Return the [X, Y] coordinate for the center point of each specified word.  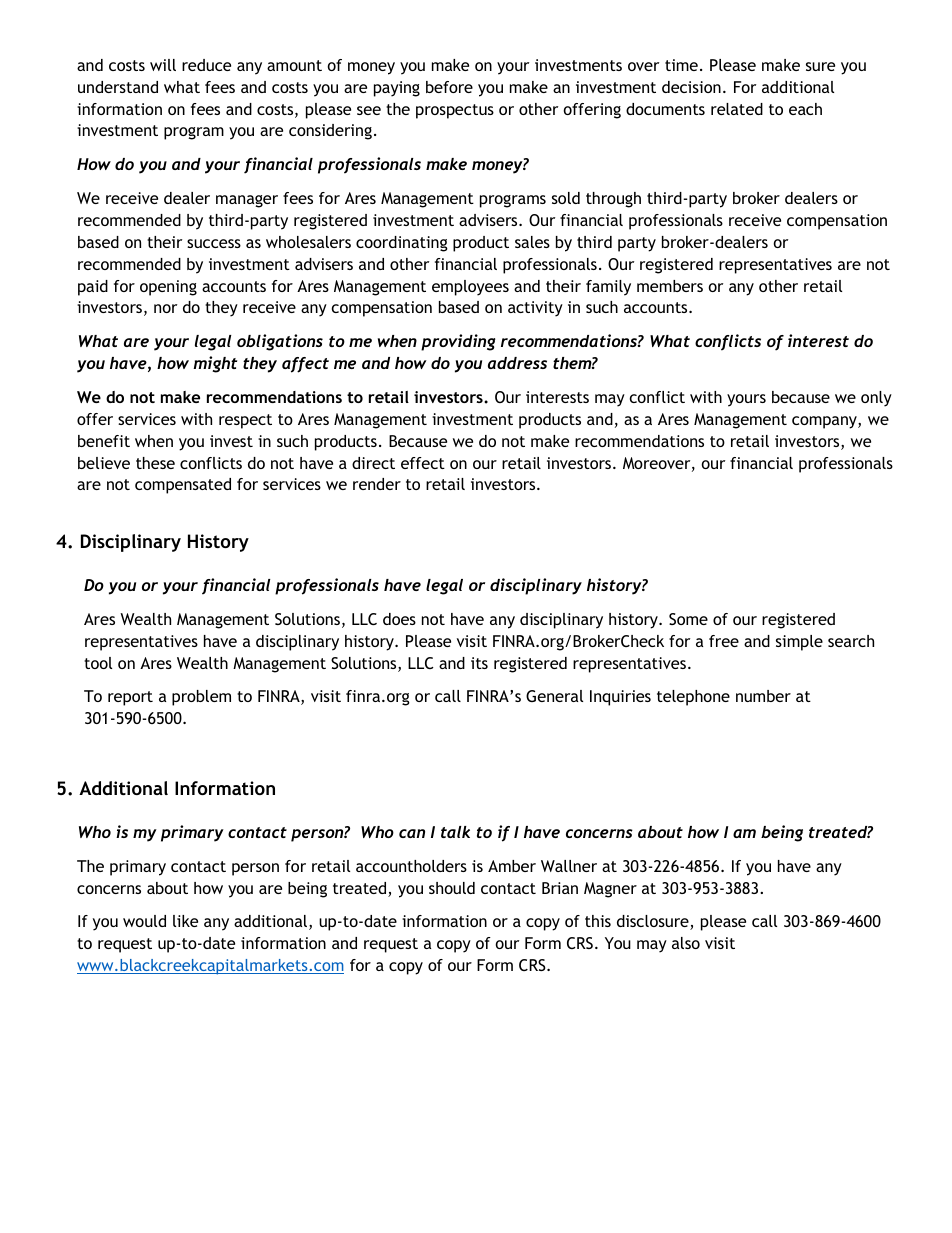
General [554, 696]
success [214, 243]
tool [98, 663]
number [763, 696]
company [825, 422]
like [185, 921]
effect [423, 463]
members [670, 286]
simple [799, 643]
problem [201, 698]
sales [532, 242]
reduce [206, 65]
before [449, 87]
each [805, 109]
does [399, 619]
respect [245, 421]
